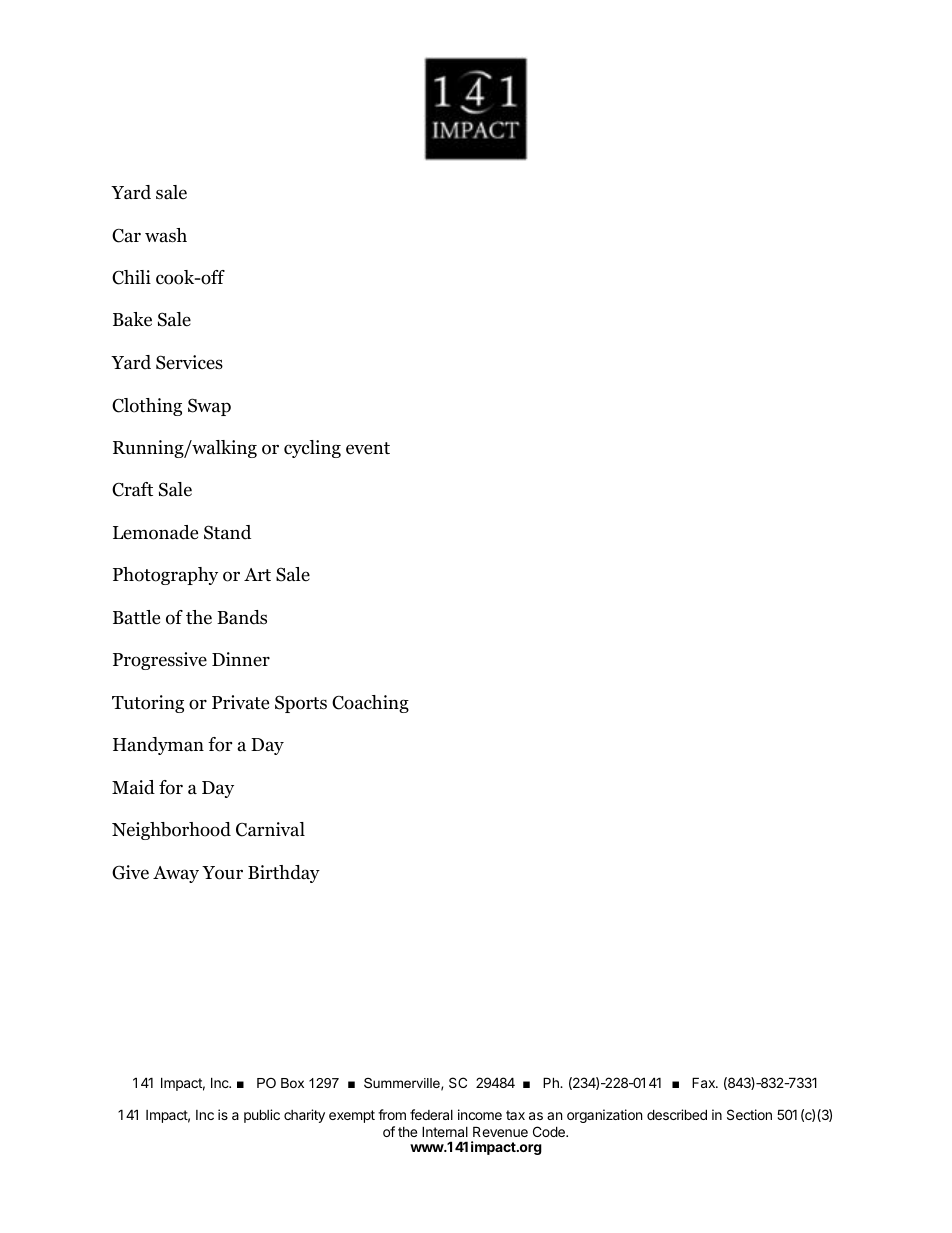 The height and width of the screenshot is (1233, 952). What do you see at coordinates (270, 829) in the screenshot?
I see `Carnival` at bounding box center [270, 829].
